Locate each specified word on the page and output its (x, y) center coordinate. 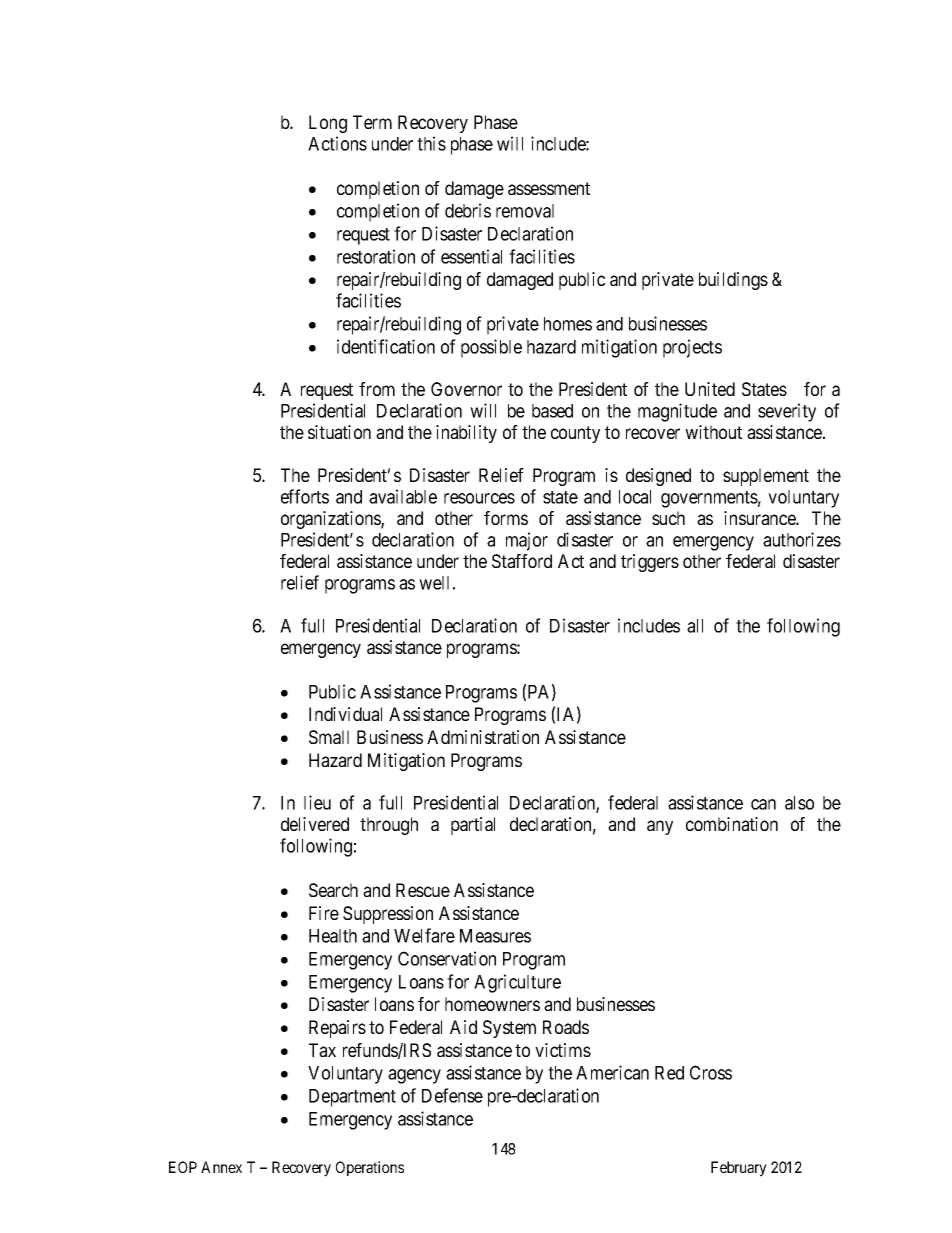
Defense (452, 1095)
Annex (221, 1167)
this (431, 143)
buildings (733, 281)
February (739, 1169)
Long (328, 124)
